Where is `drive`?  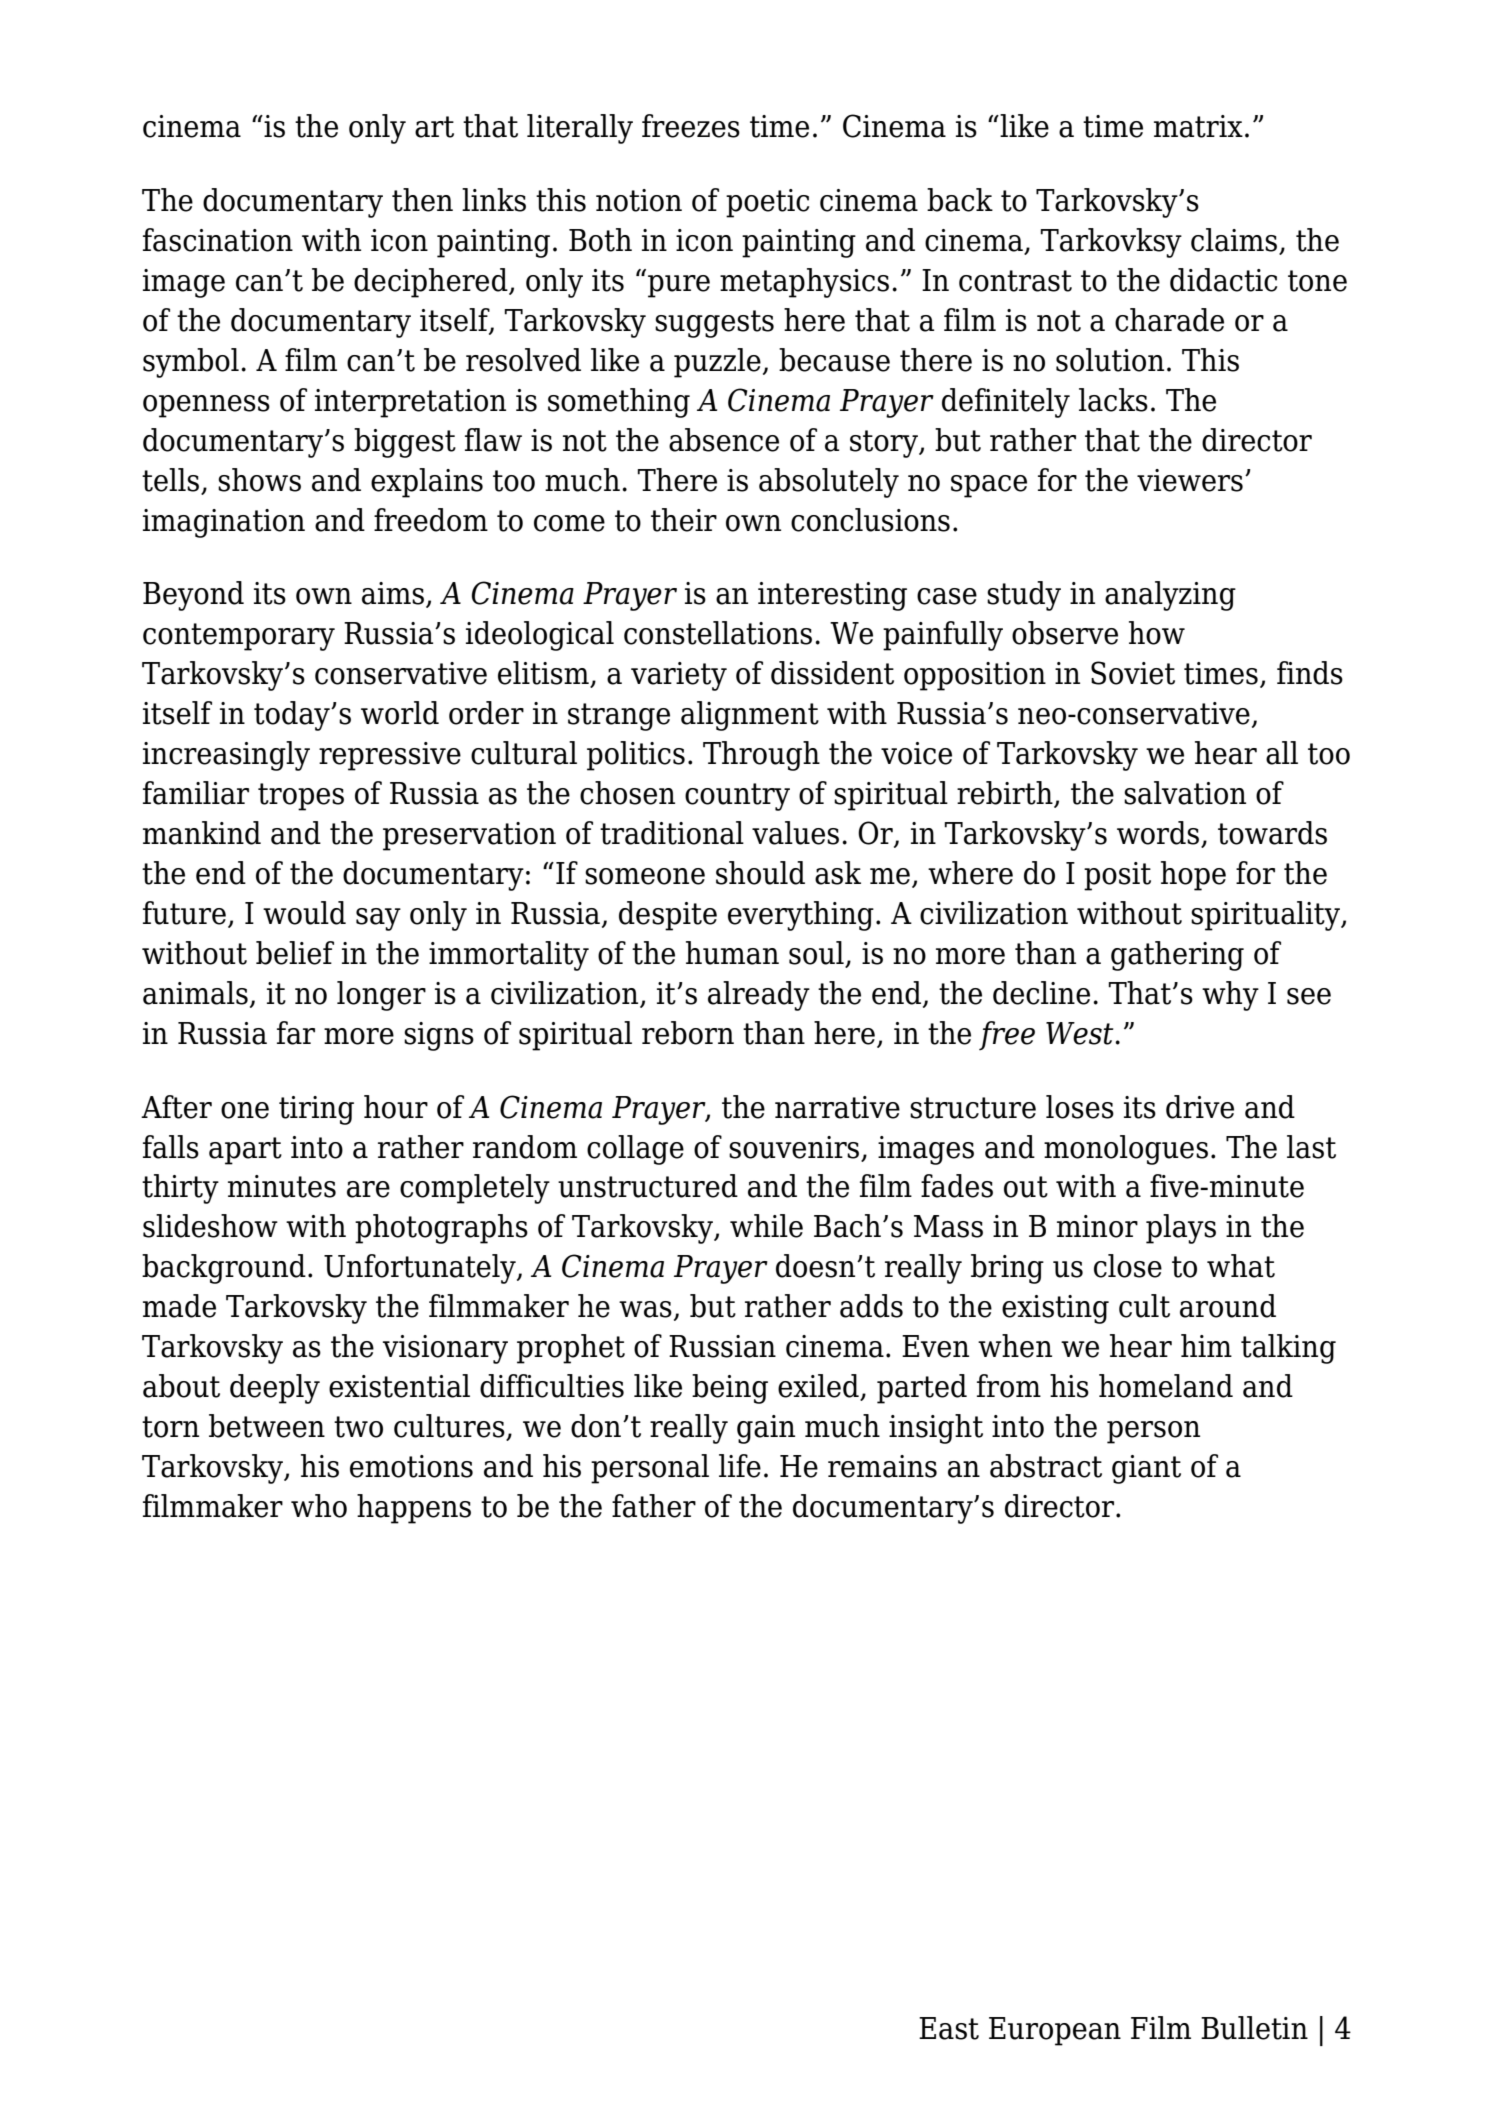 drive is located at coordinates (1200, 1107).
